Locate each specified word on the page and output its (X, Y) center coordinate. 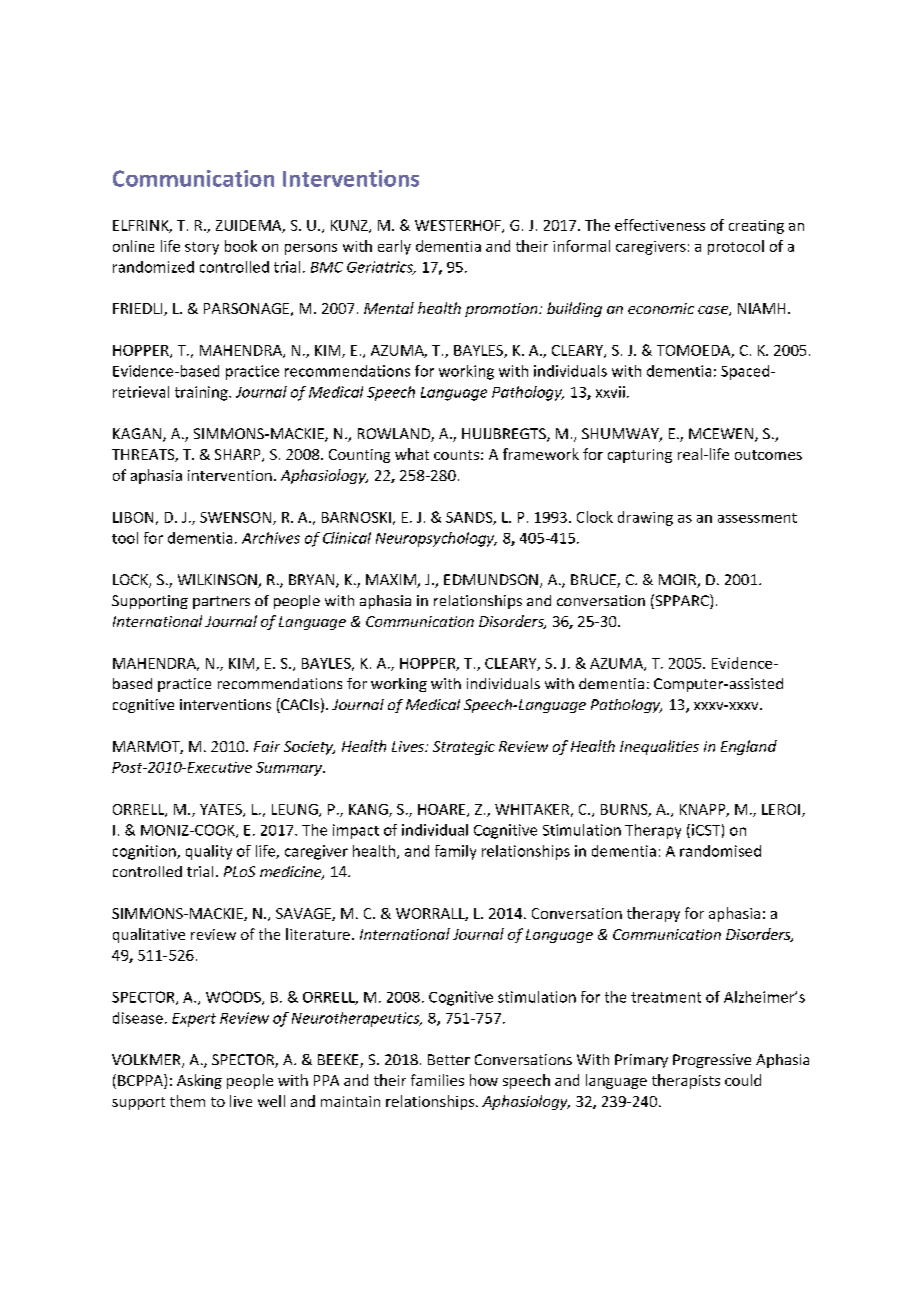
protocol (736, 247)
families (437, 1080)
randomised (720, 851)
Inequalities (659, 747)
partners (221, 602)
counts (456, 455)
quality (209, 852)
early (394, 247)
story (202, 248)
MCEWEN (722, 435)
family (455, 852)
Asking (199, 1081)
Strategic (464, 748)
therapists (686, 1081)
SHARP (239, 455)
